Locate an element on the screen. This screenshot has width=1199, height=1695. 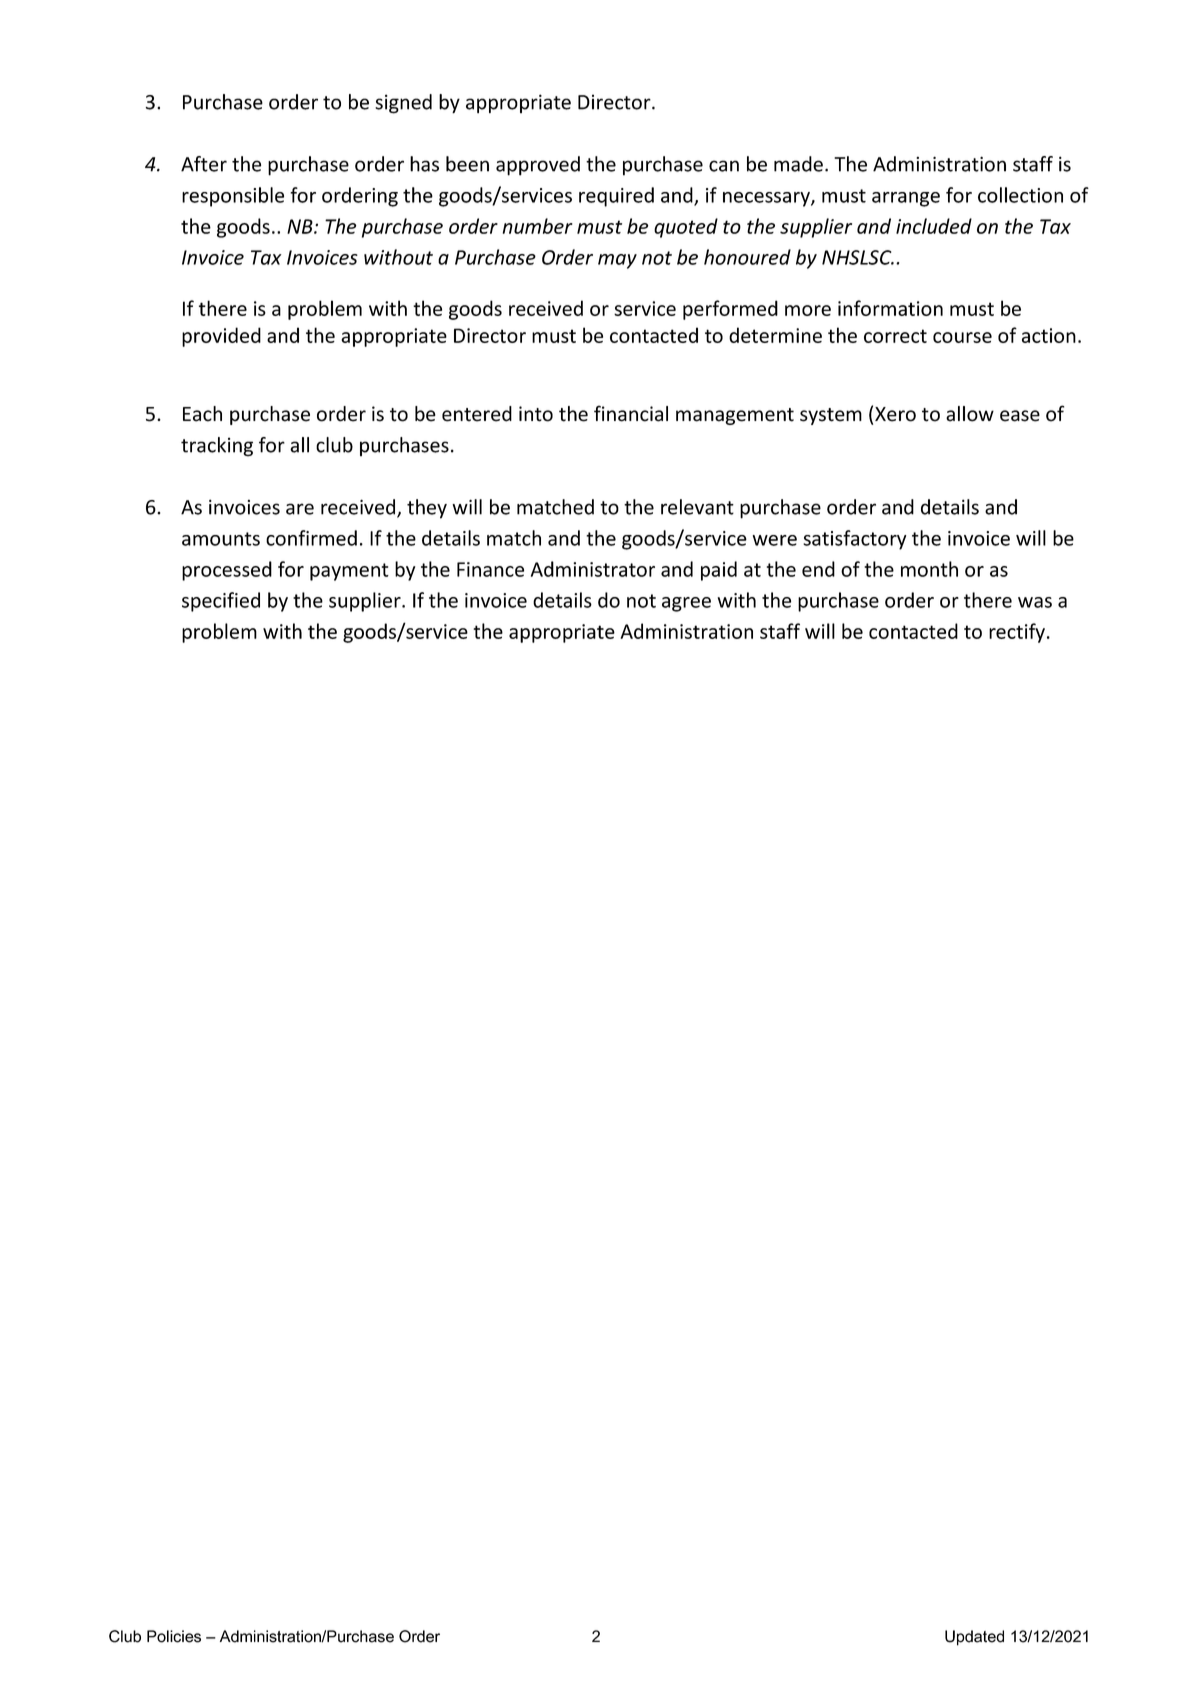
rectify is located at coordinates (1017, 633).
